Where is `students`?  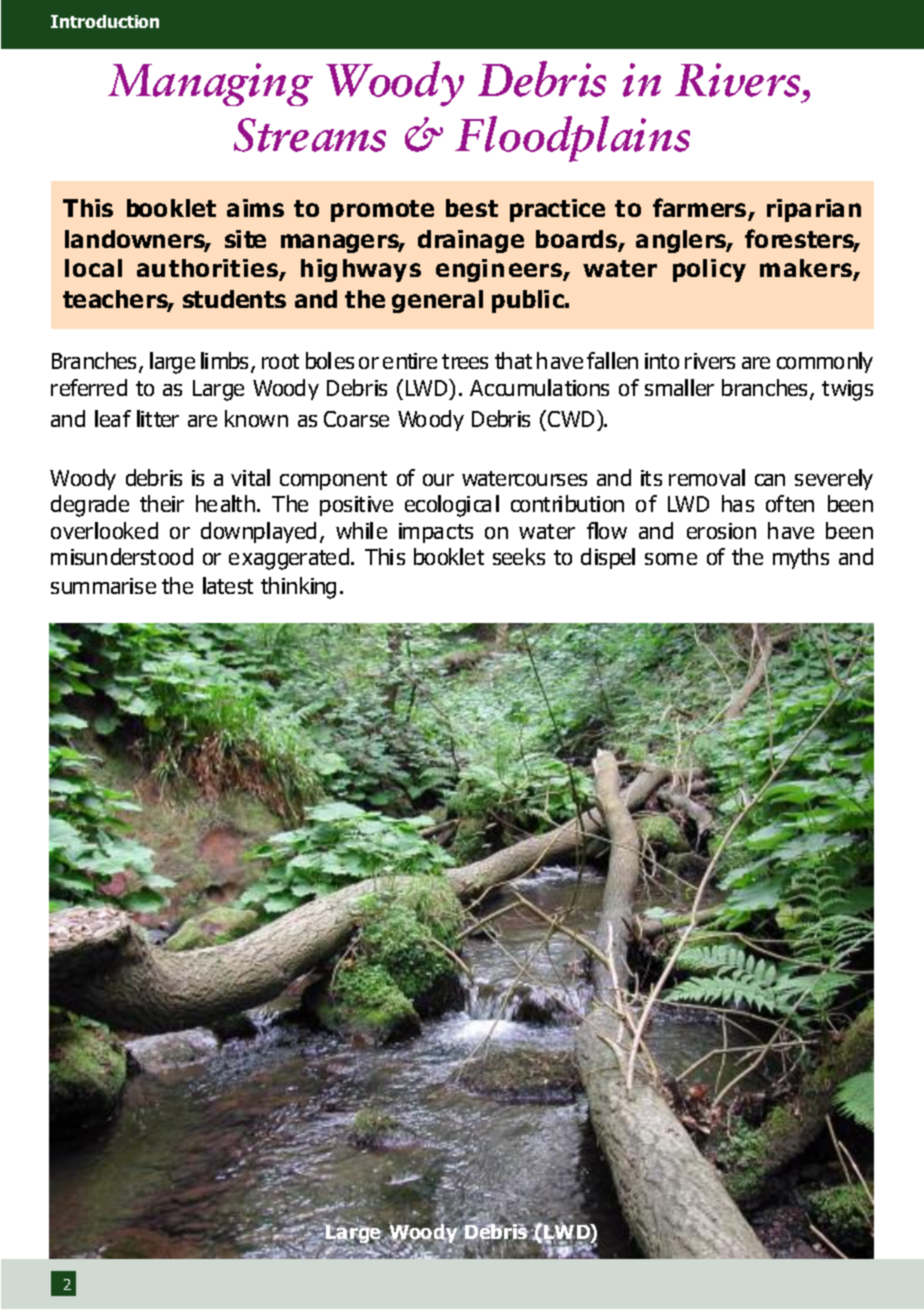
students is located at coordinates (234, 299).
